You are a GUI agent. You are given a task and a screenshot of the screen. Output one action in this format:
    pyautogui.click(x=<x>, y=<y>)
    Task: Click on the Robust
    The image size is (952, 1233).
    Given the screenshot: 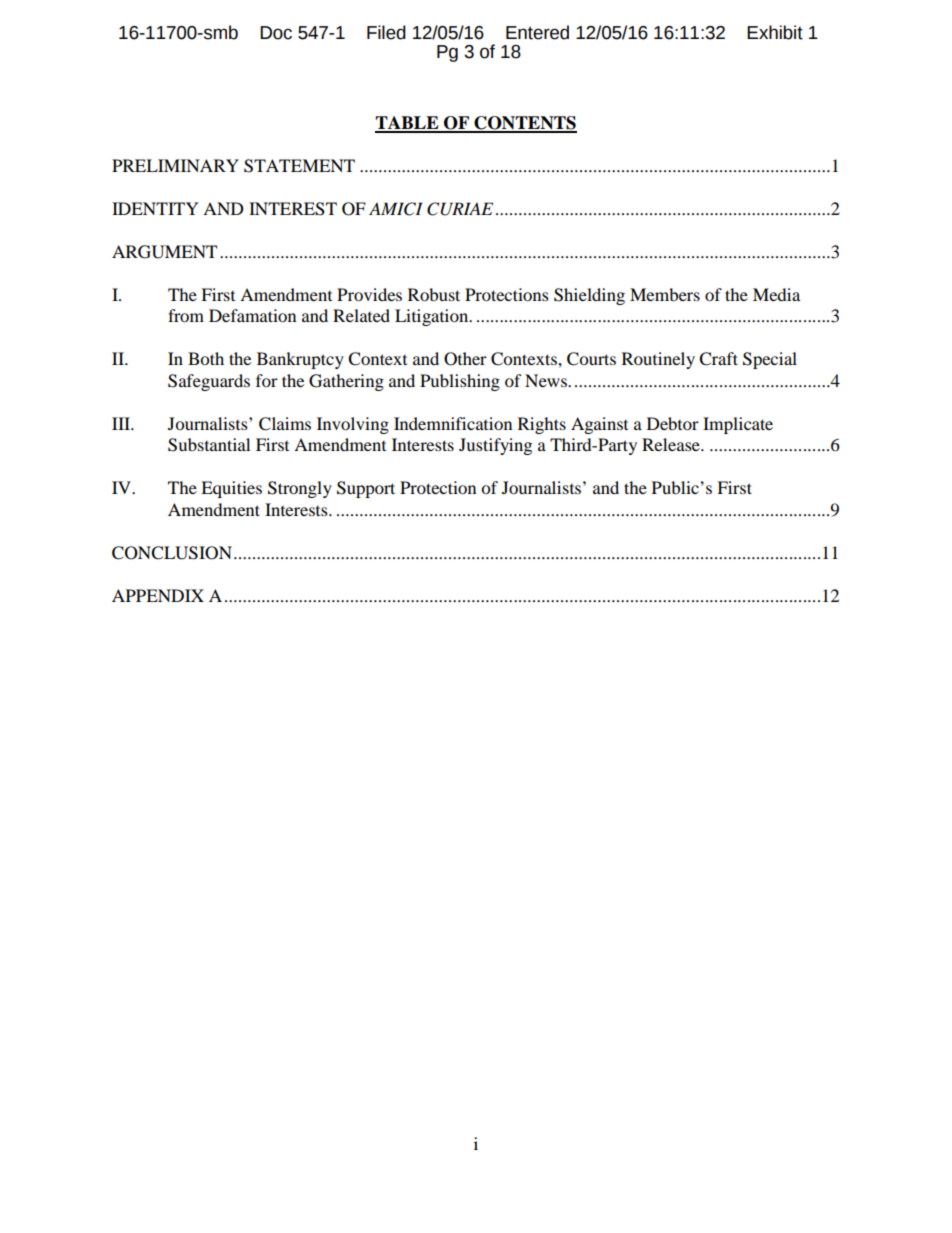 What is the action you would take?
    pyautogui.click(x=434, y=294)
